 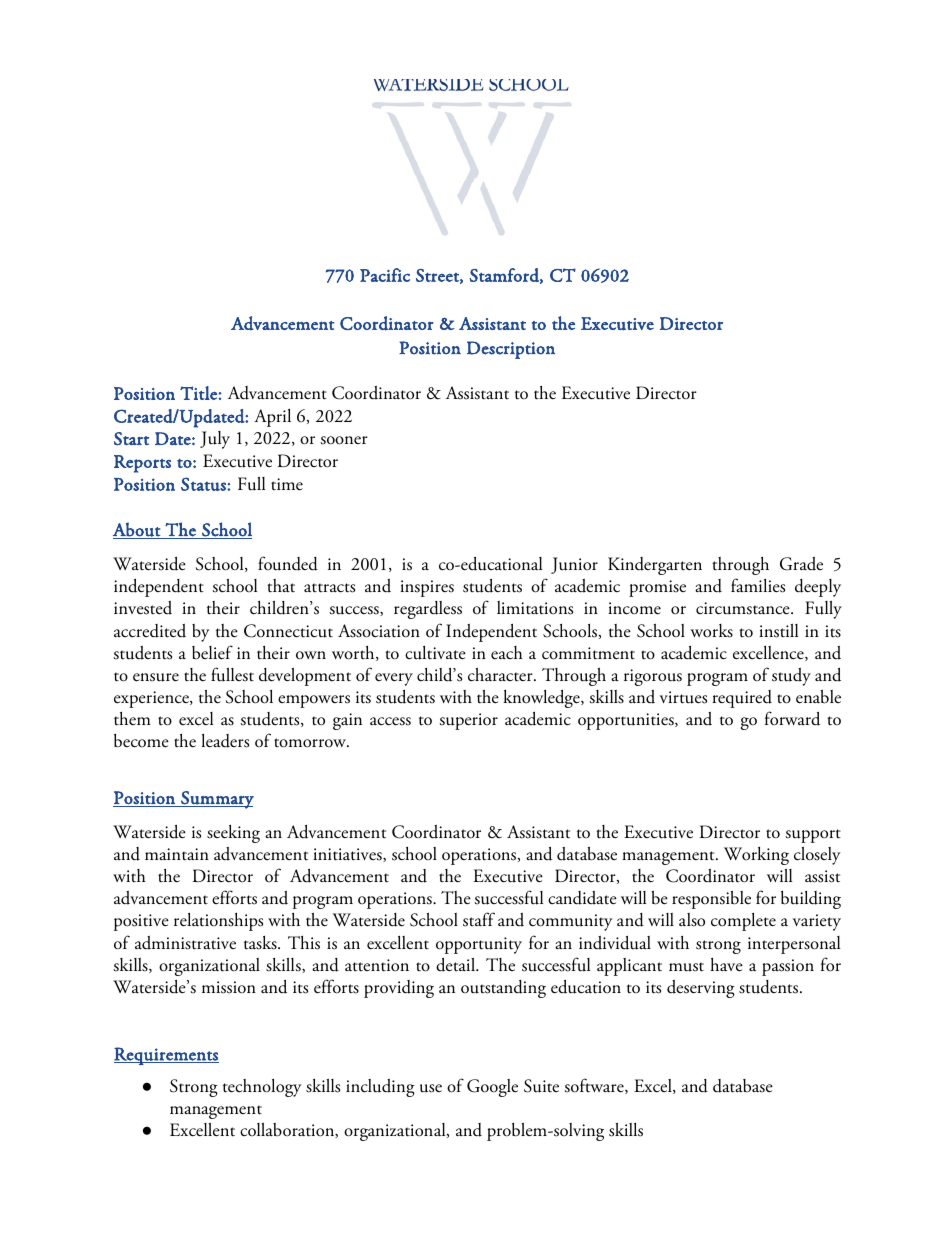 I want to click on July, so click(x=215, y=440).
